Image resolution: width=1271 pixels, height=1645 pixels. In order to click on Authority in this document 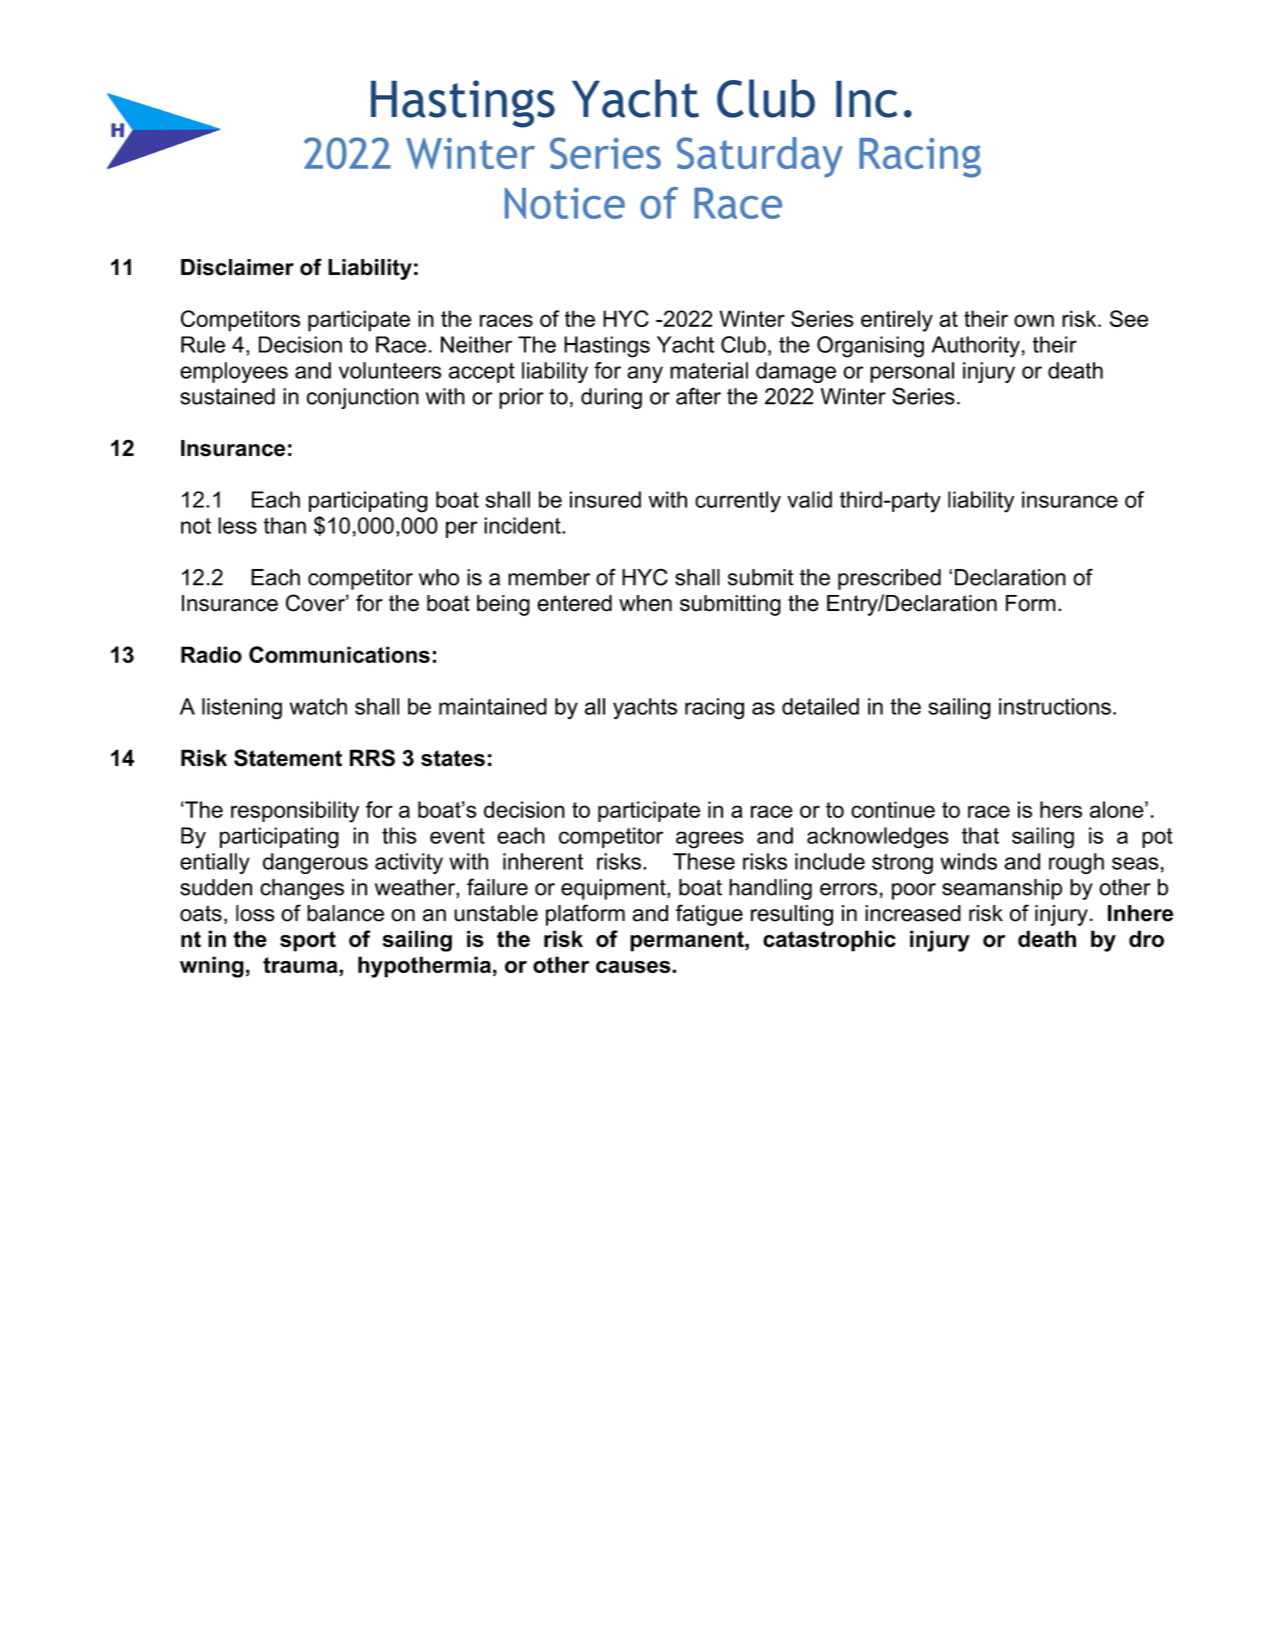, I will do `click(975, 347)`.
